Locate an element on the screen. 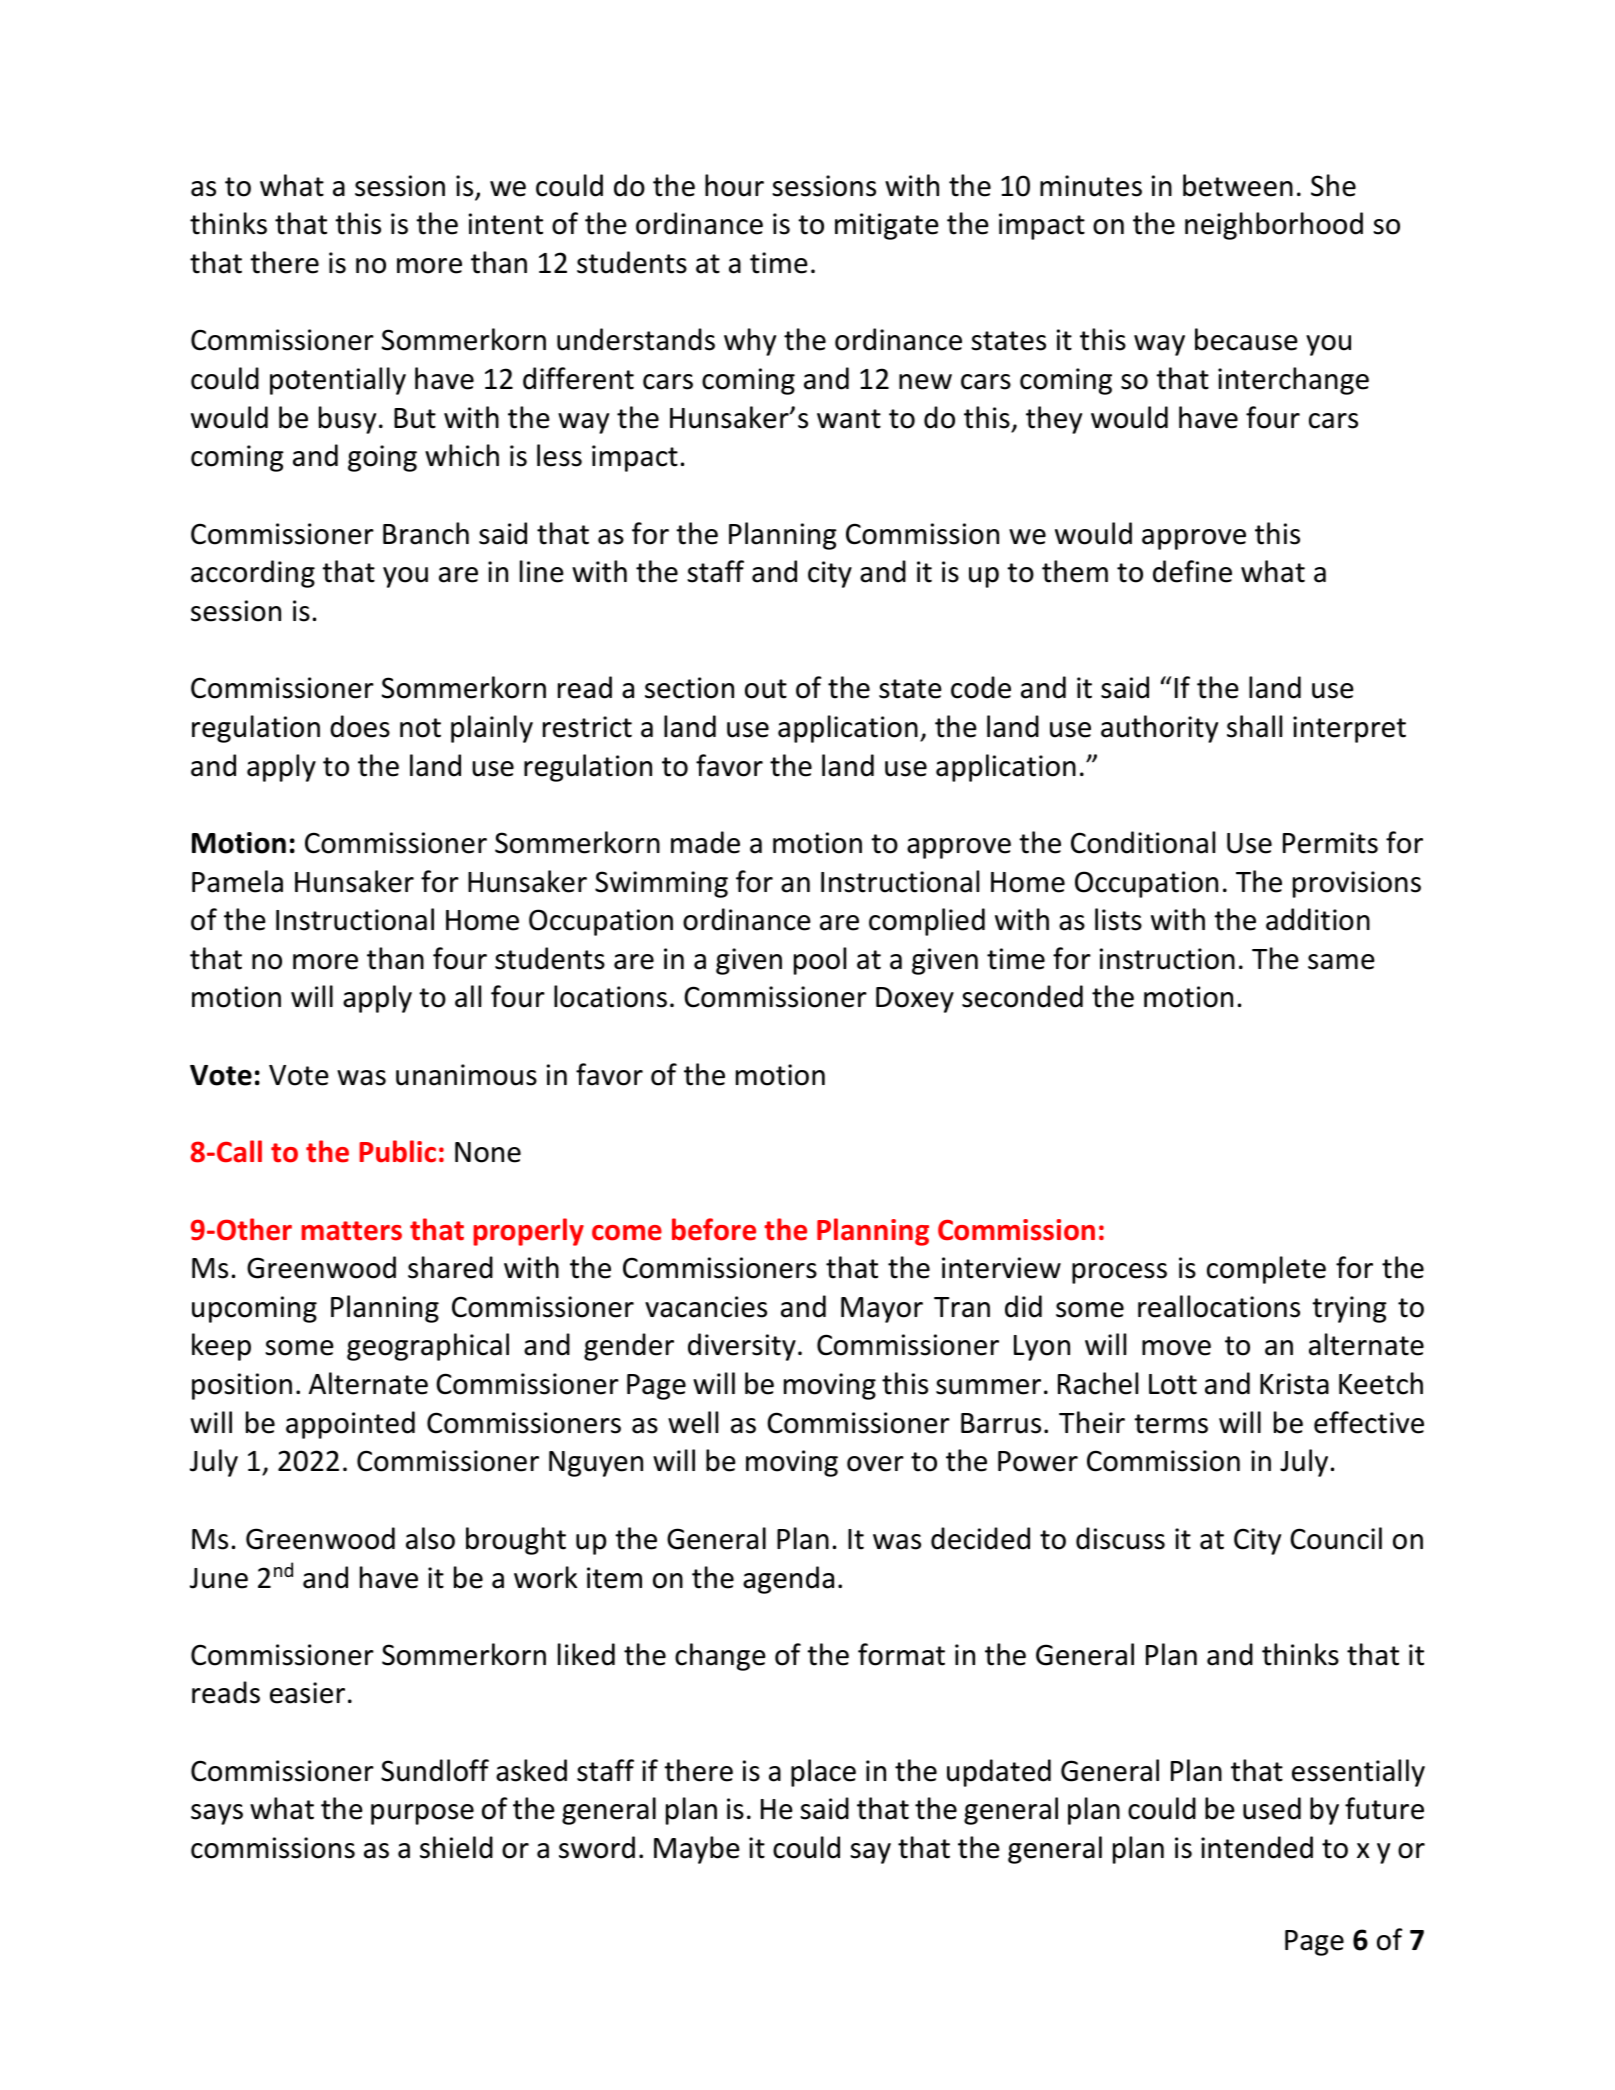  Krista is located at coordinates (1294, 1384).
